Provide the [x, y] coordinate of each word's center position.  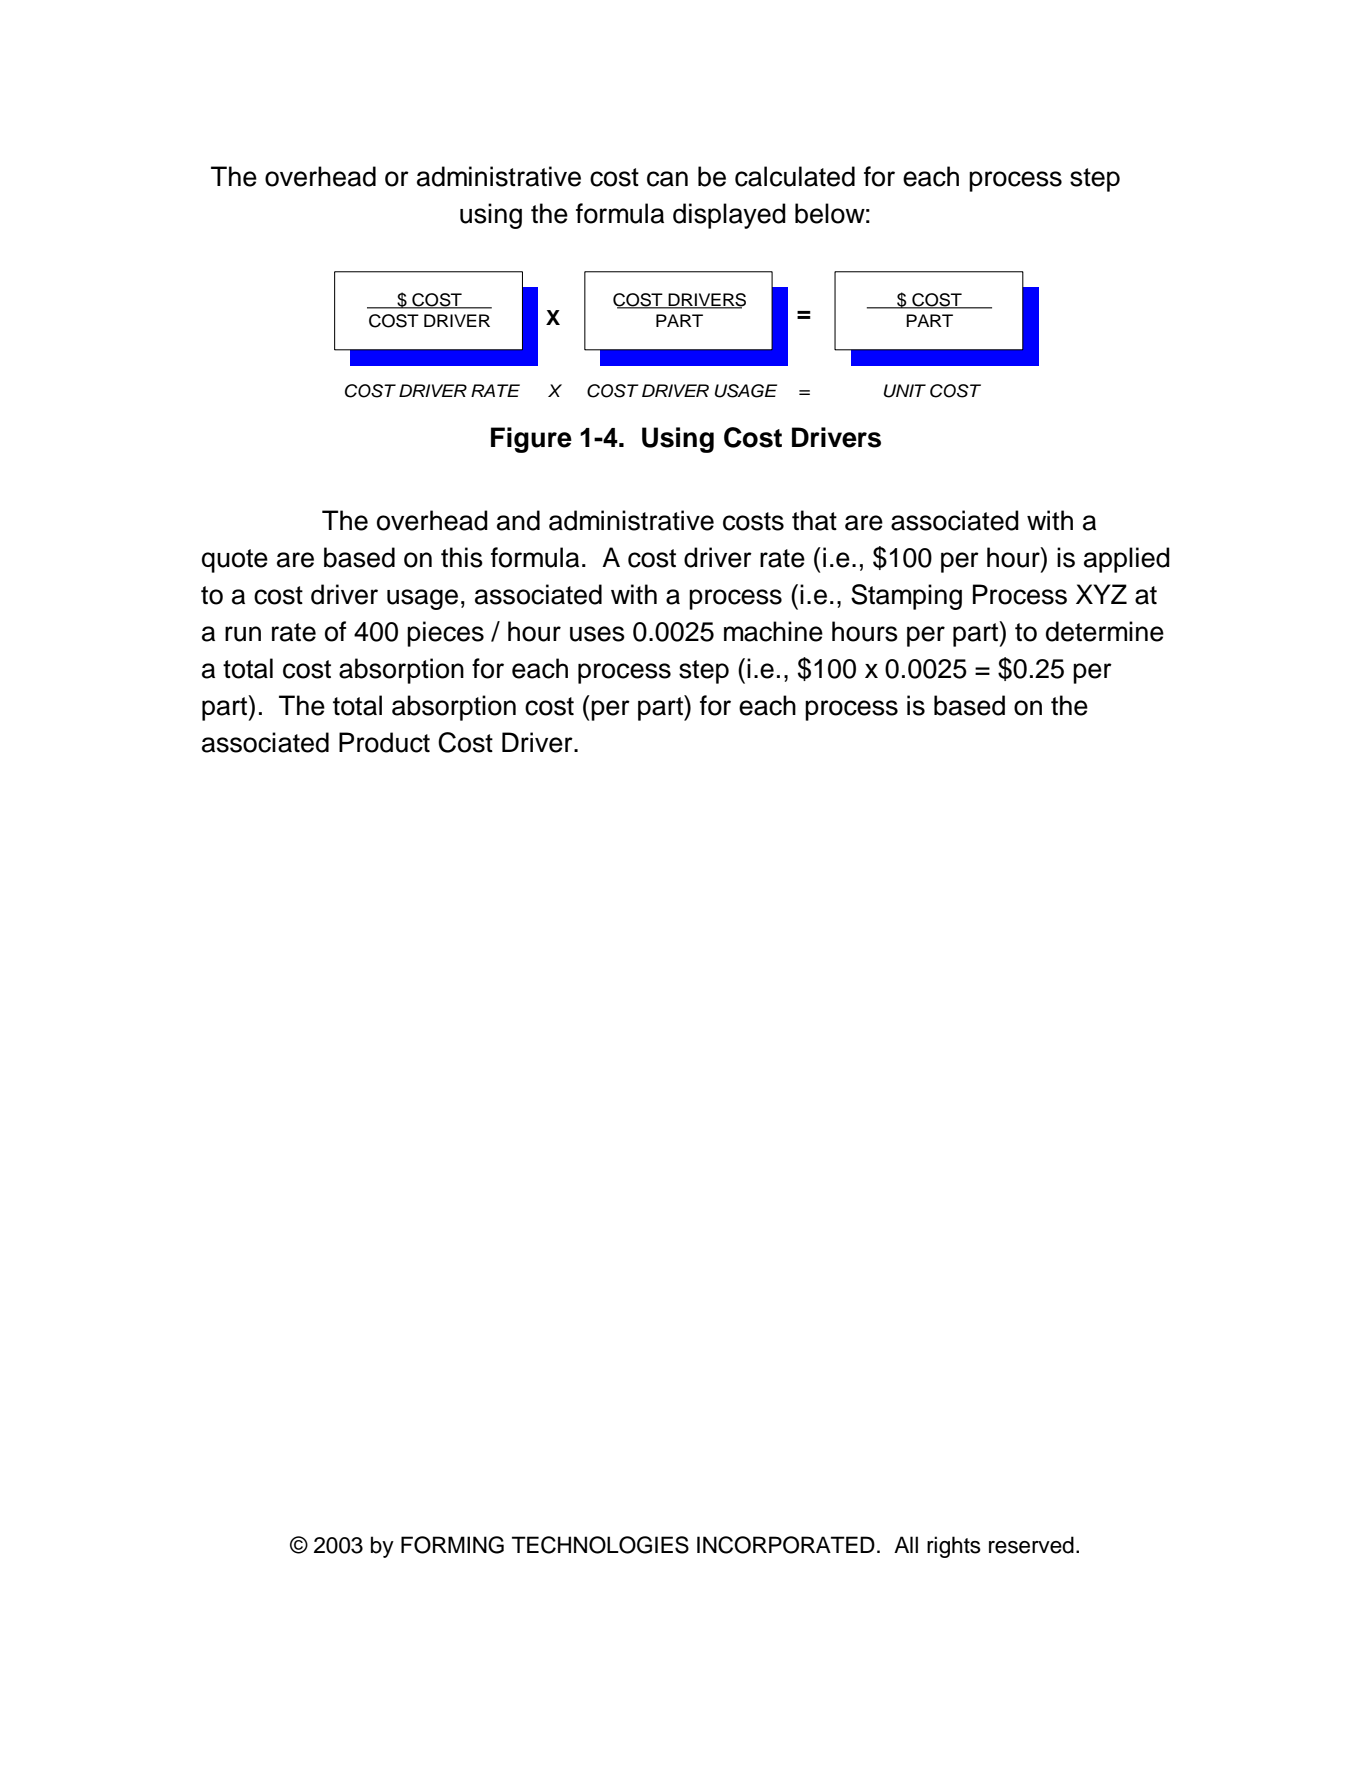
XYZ [1101, 594]
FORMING [452, 1545]
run [243, 634]
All [906, 1544]
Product [384, 742]
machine [773, 631]
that [814, 520]
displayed [729, 216]
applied [1127, 560]
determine [1105, 631]
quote [235, 561]
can [667, 179]
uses [597, 634]
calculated [795, 176]
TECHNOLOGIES [600, 1545]
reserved [1031, 1545]
